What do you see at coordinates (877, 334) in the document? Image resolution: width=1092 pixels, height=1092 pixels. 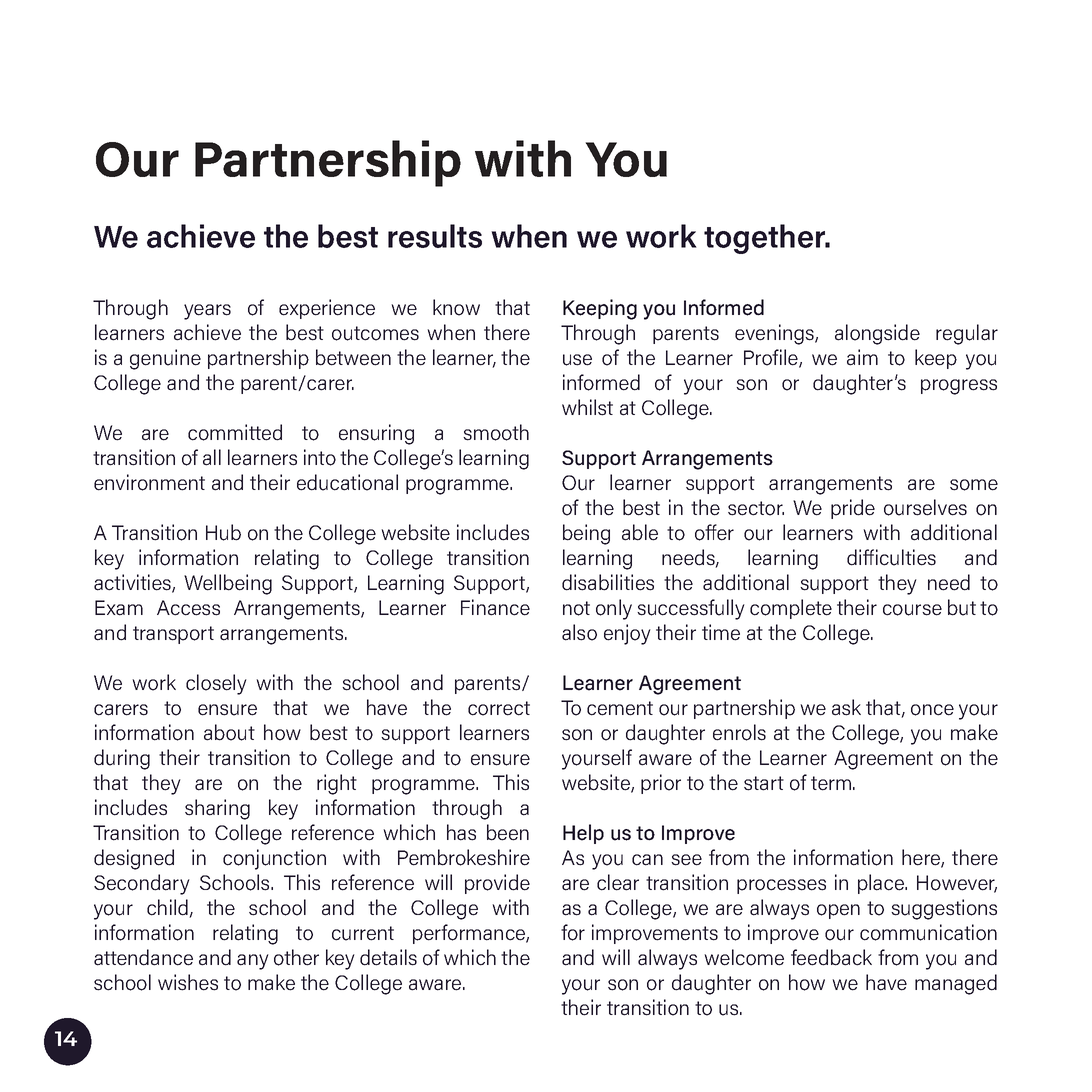 I see `alongside` at bounding box center [877, 334].
